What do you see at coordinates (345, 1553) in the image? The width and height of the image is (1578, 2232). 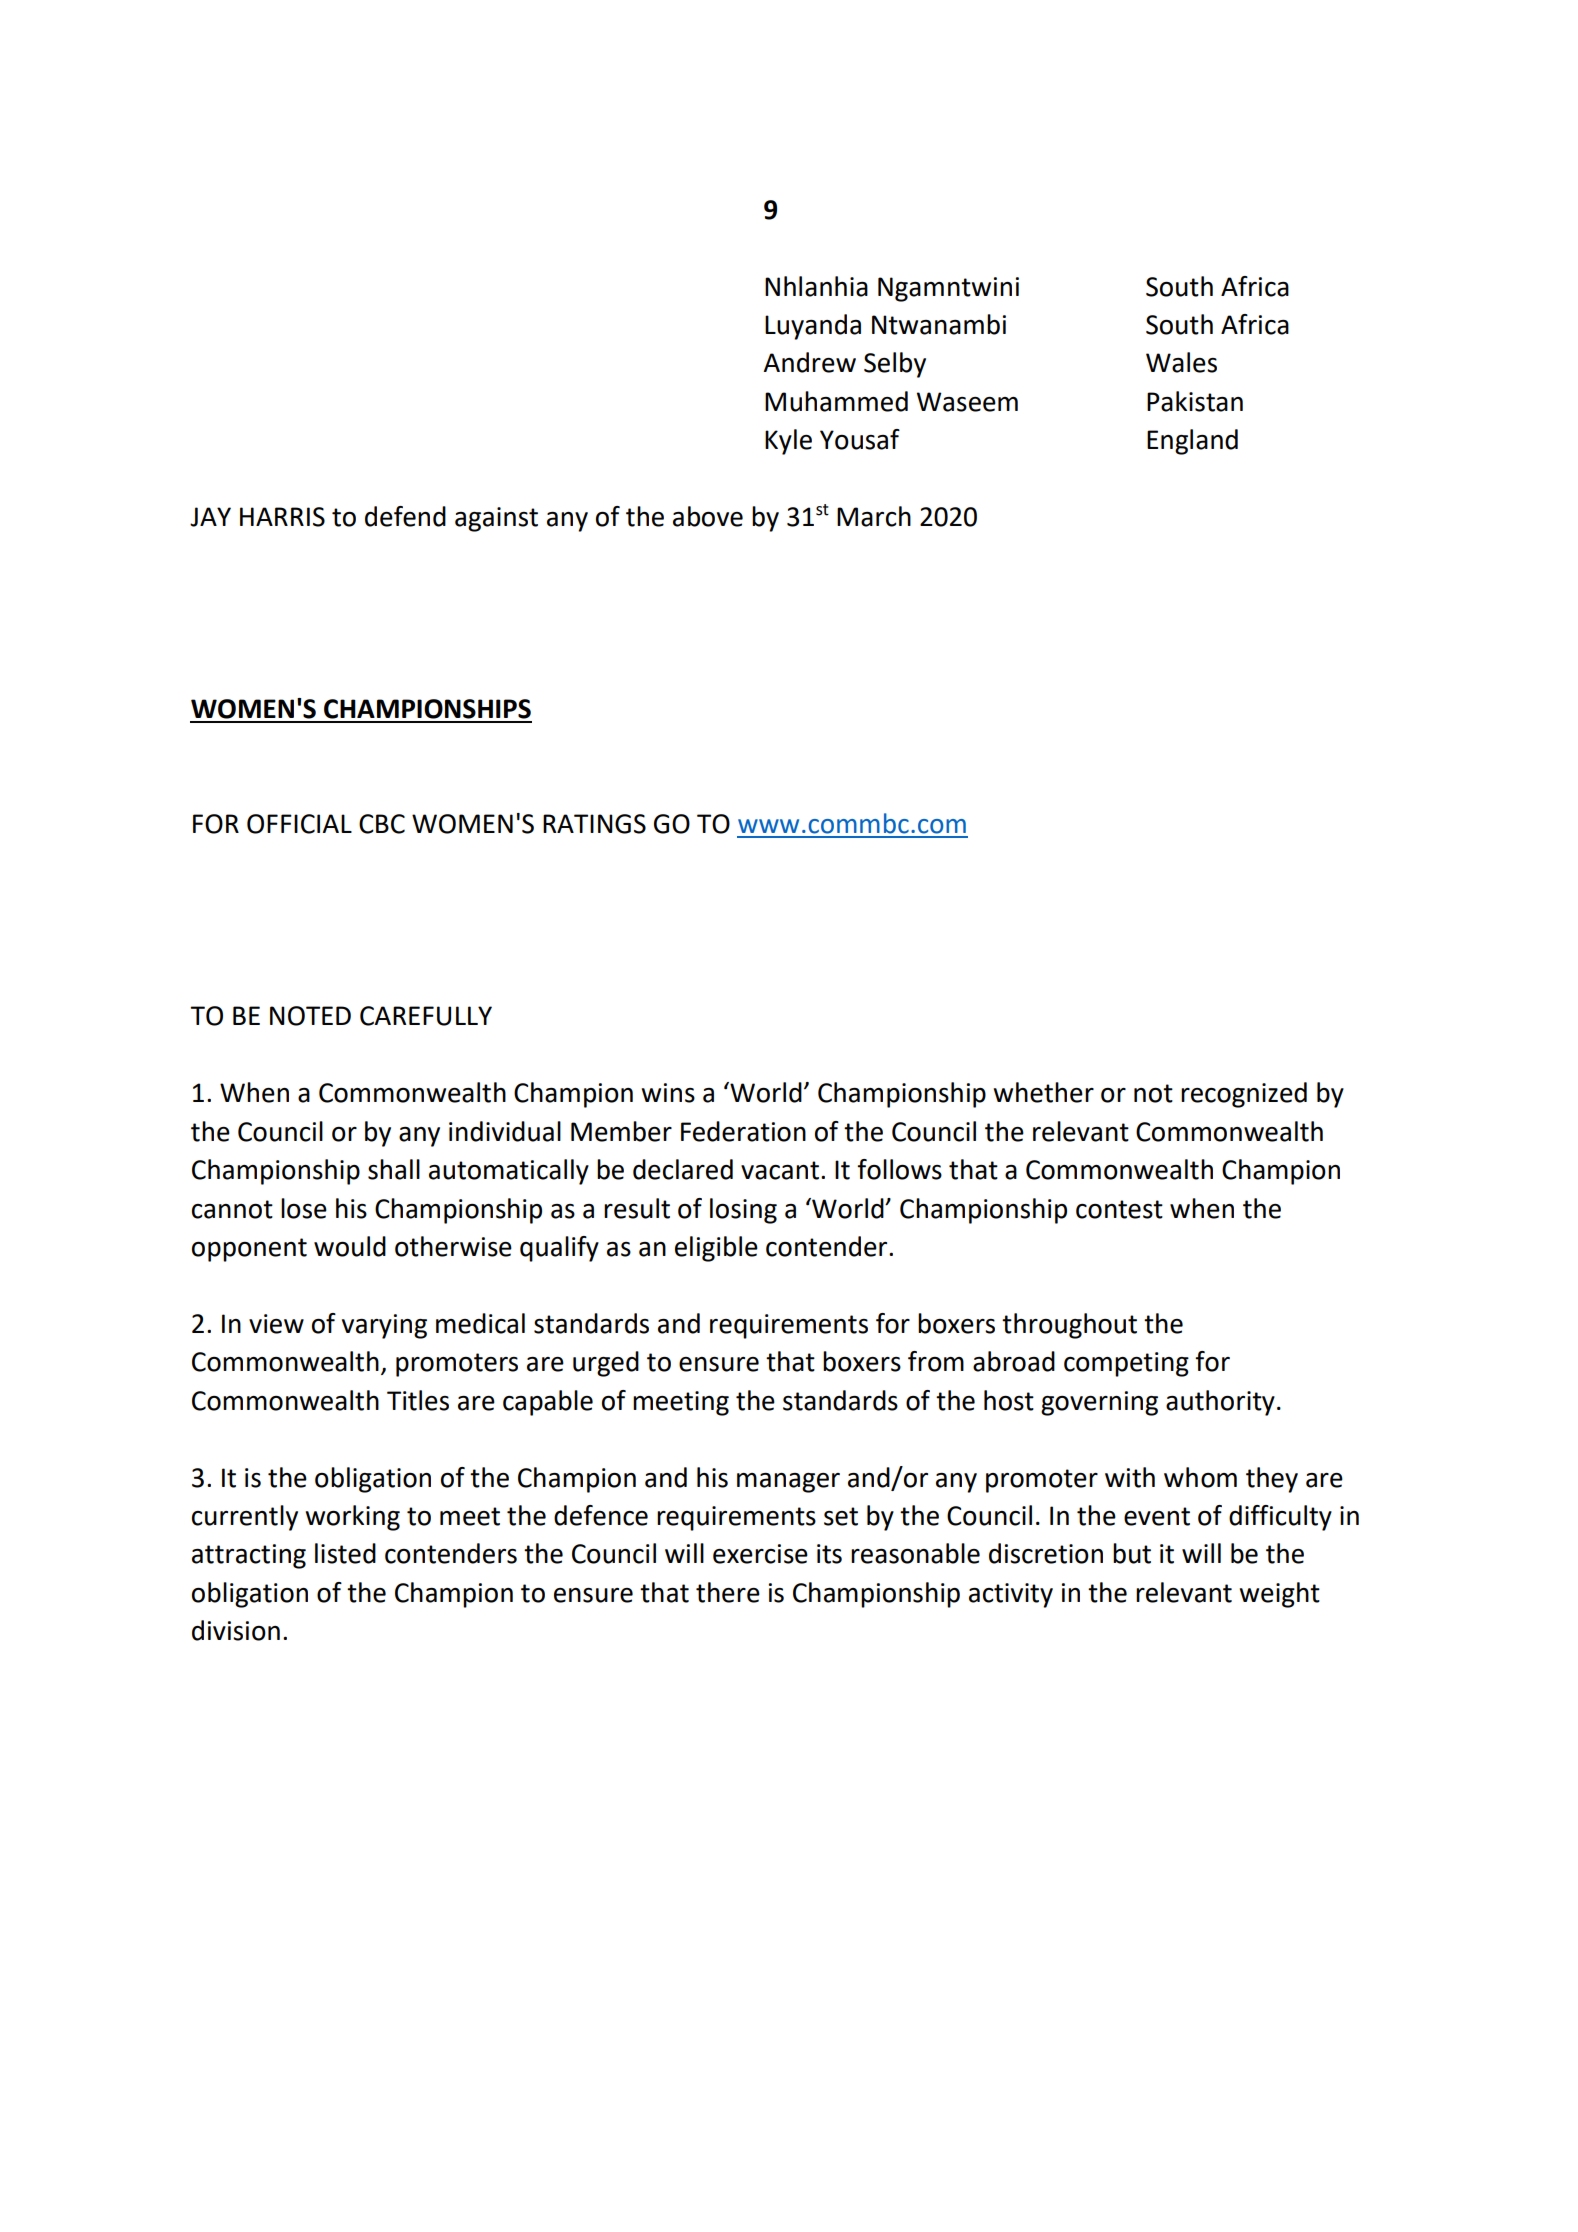 I see `listed` at bounding box center [345, 1553].
